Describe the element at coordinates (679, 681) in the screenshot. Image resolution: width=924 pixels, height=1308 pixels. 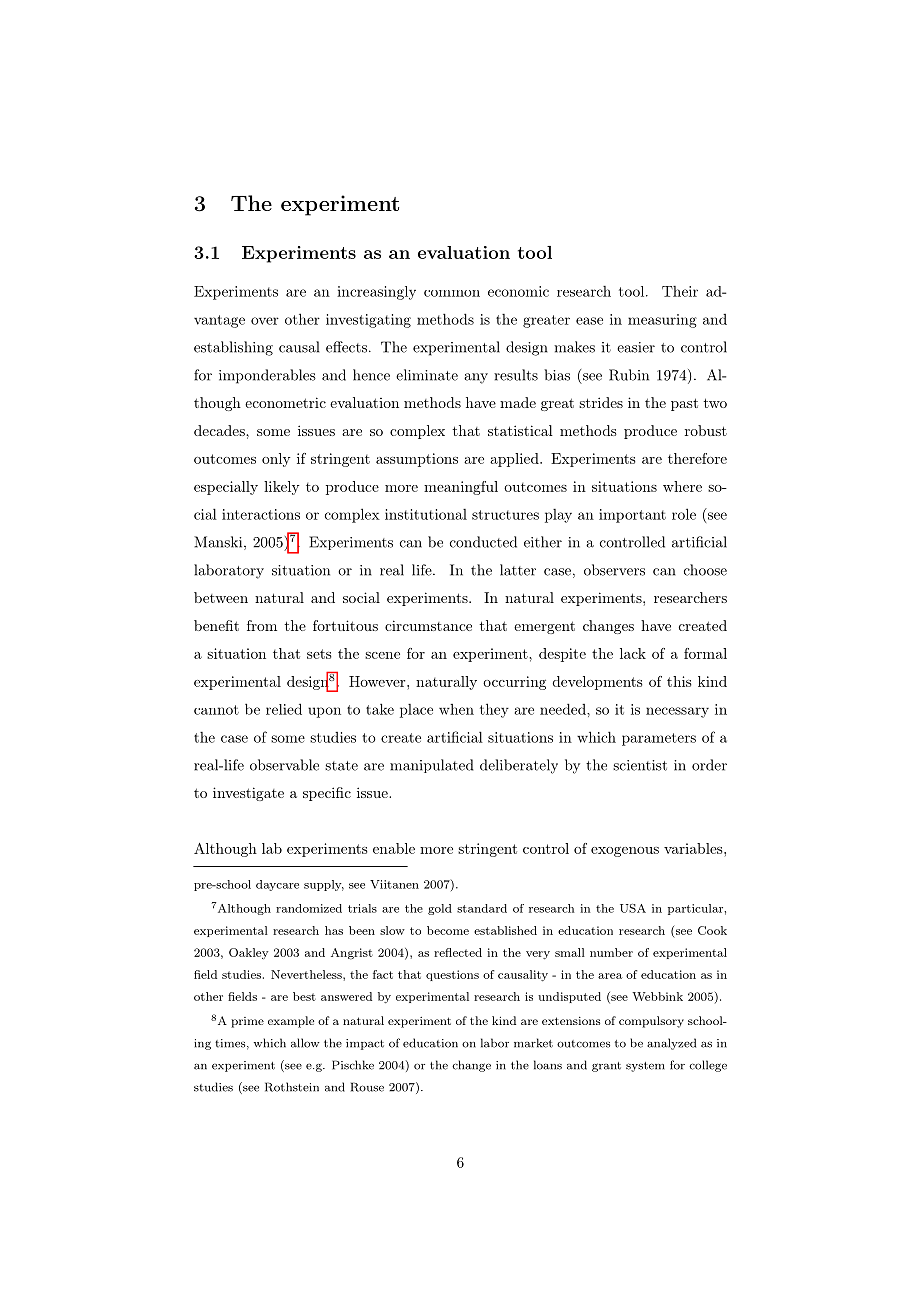
I see `this` at that location.
